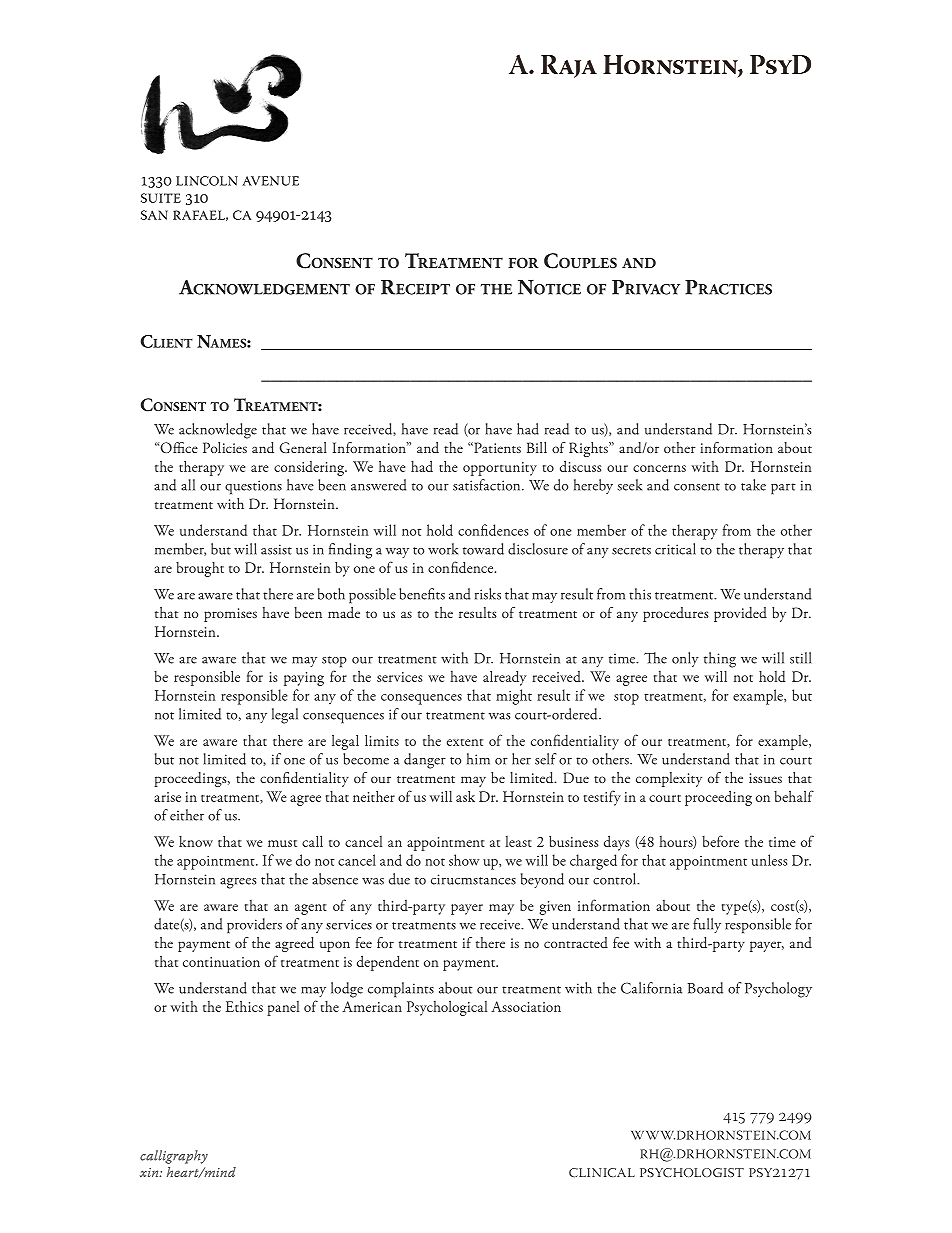 Image resolution: width=952 pixels, height=1233 pixels. I want to click on Policies, so click(225, 447).
